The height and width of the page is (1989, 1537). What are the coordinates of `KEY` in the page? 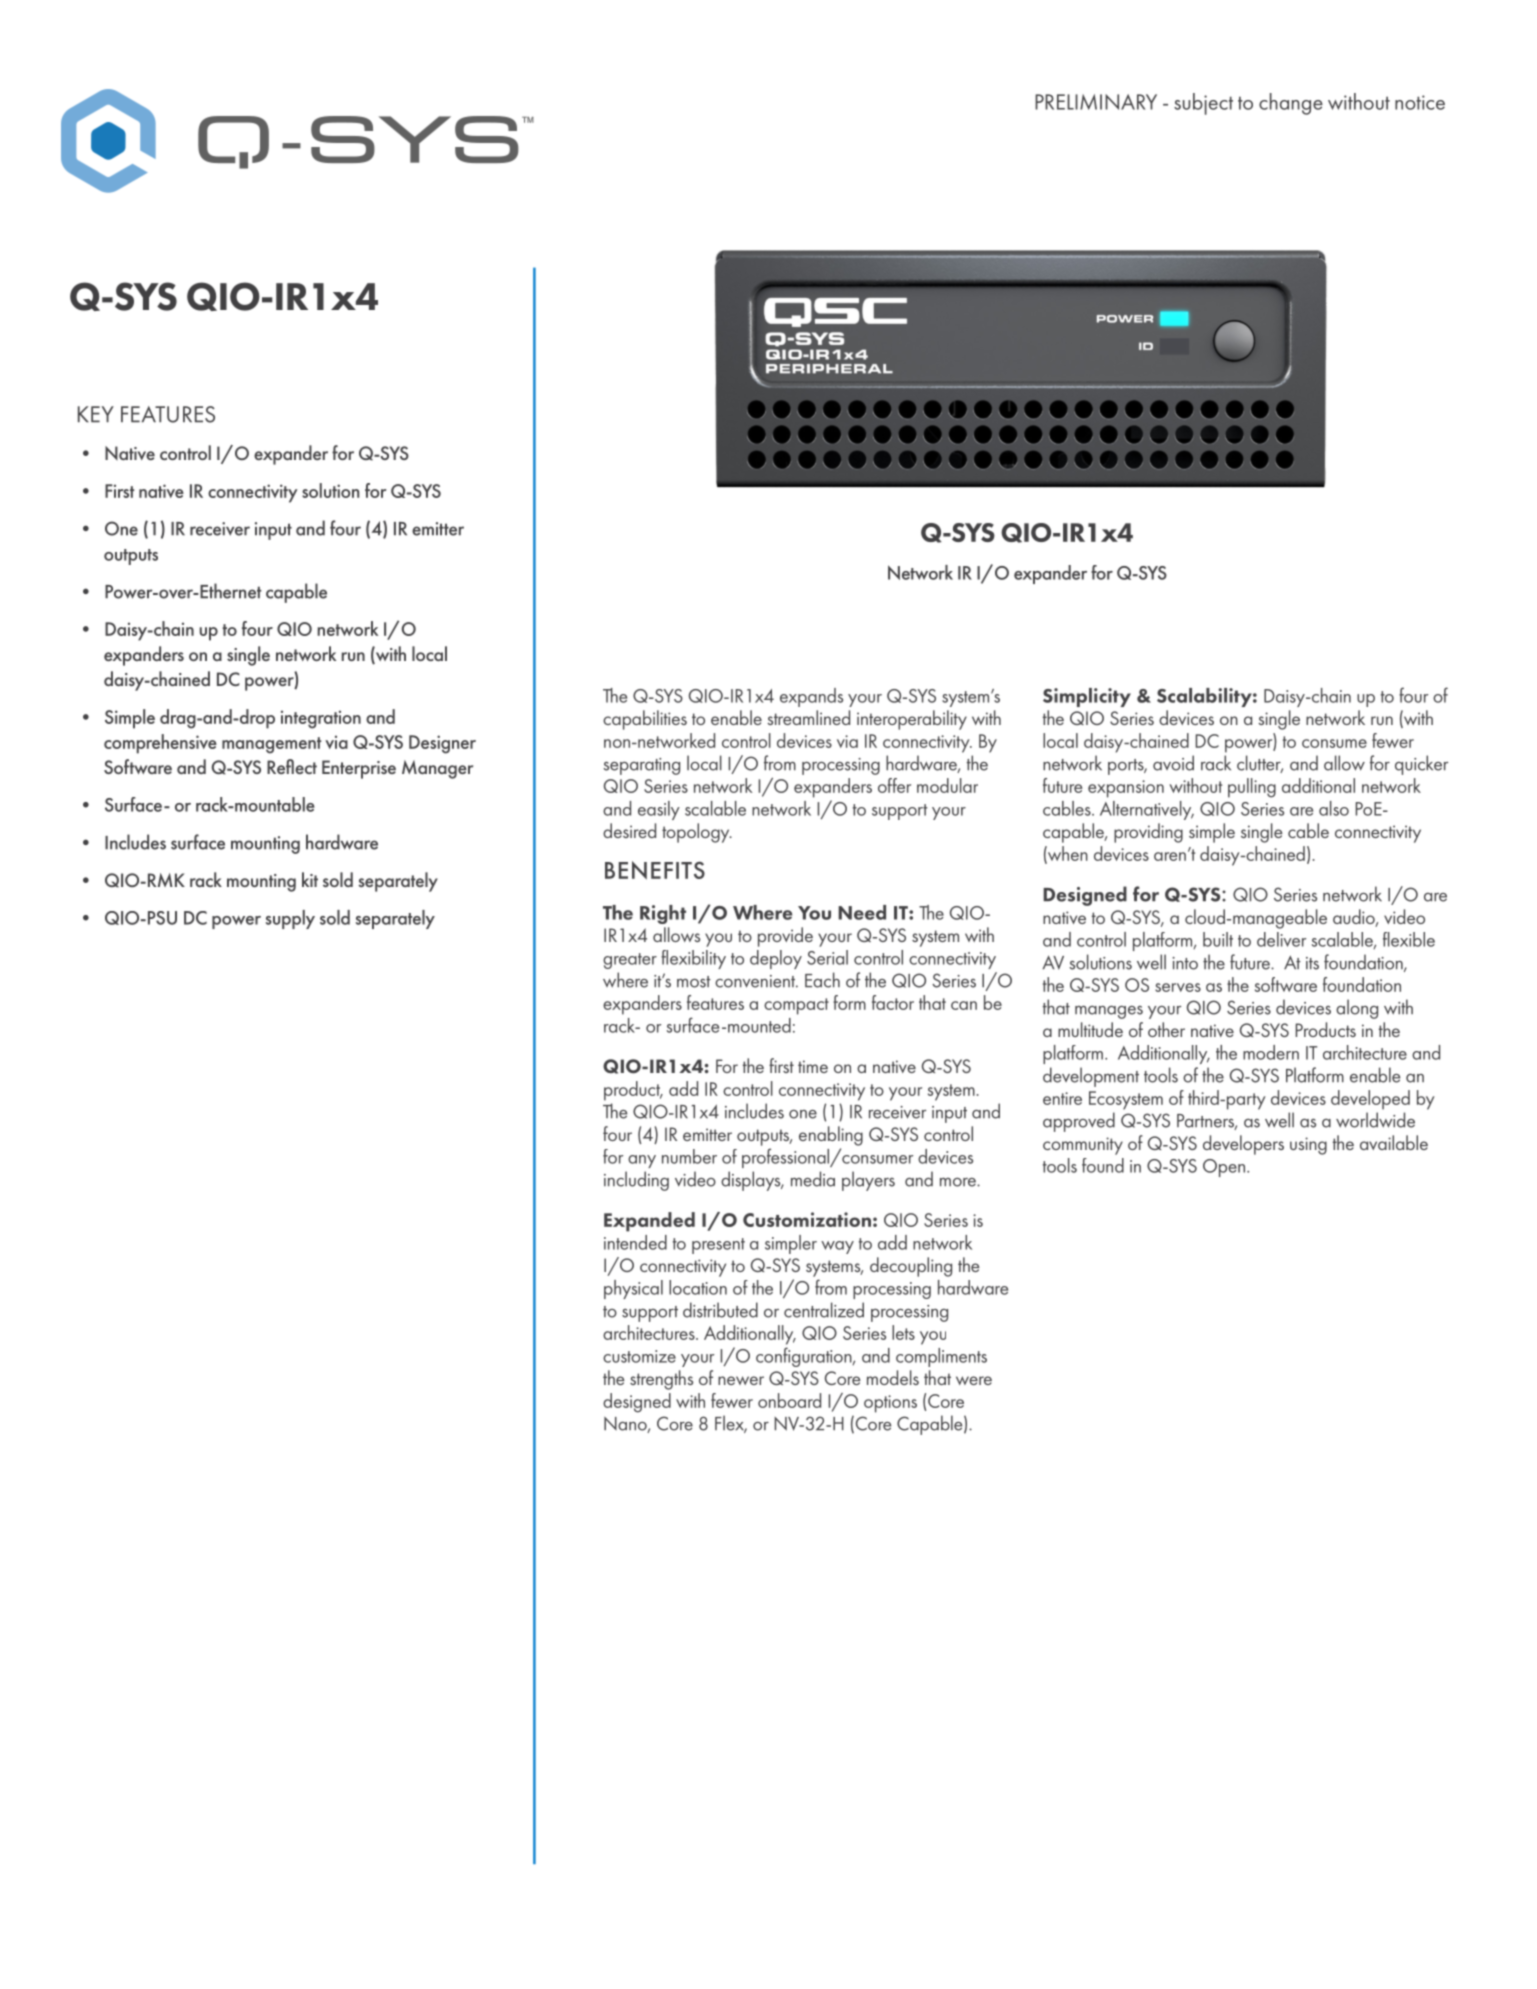 It's located at (96, 414).
